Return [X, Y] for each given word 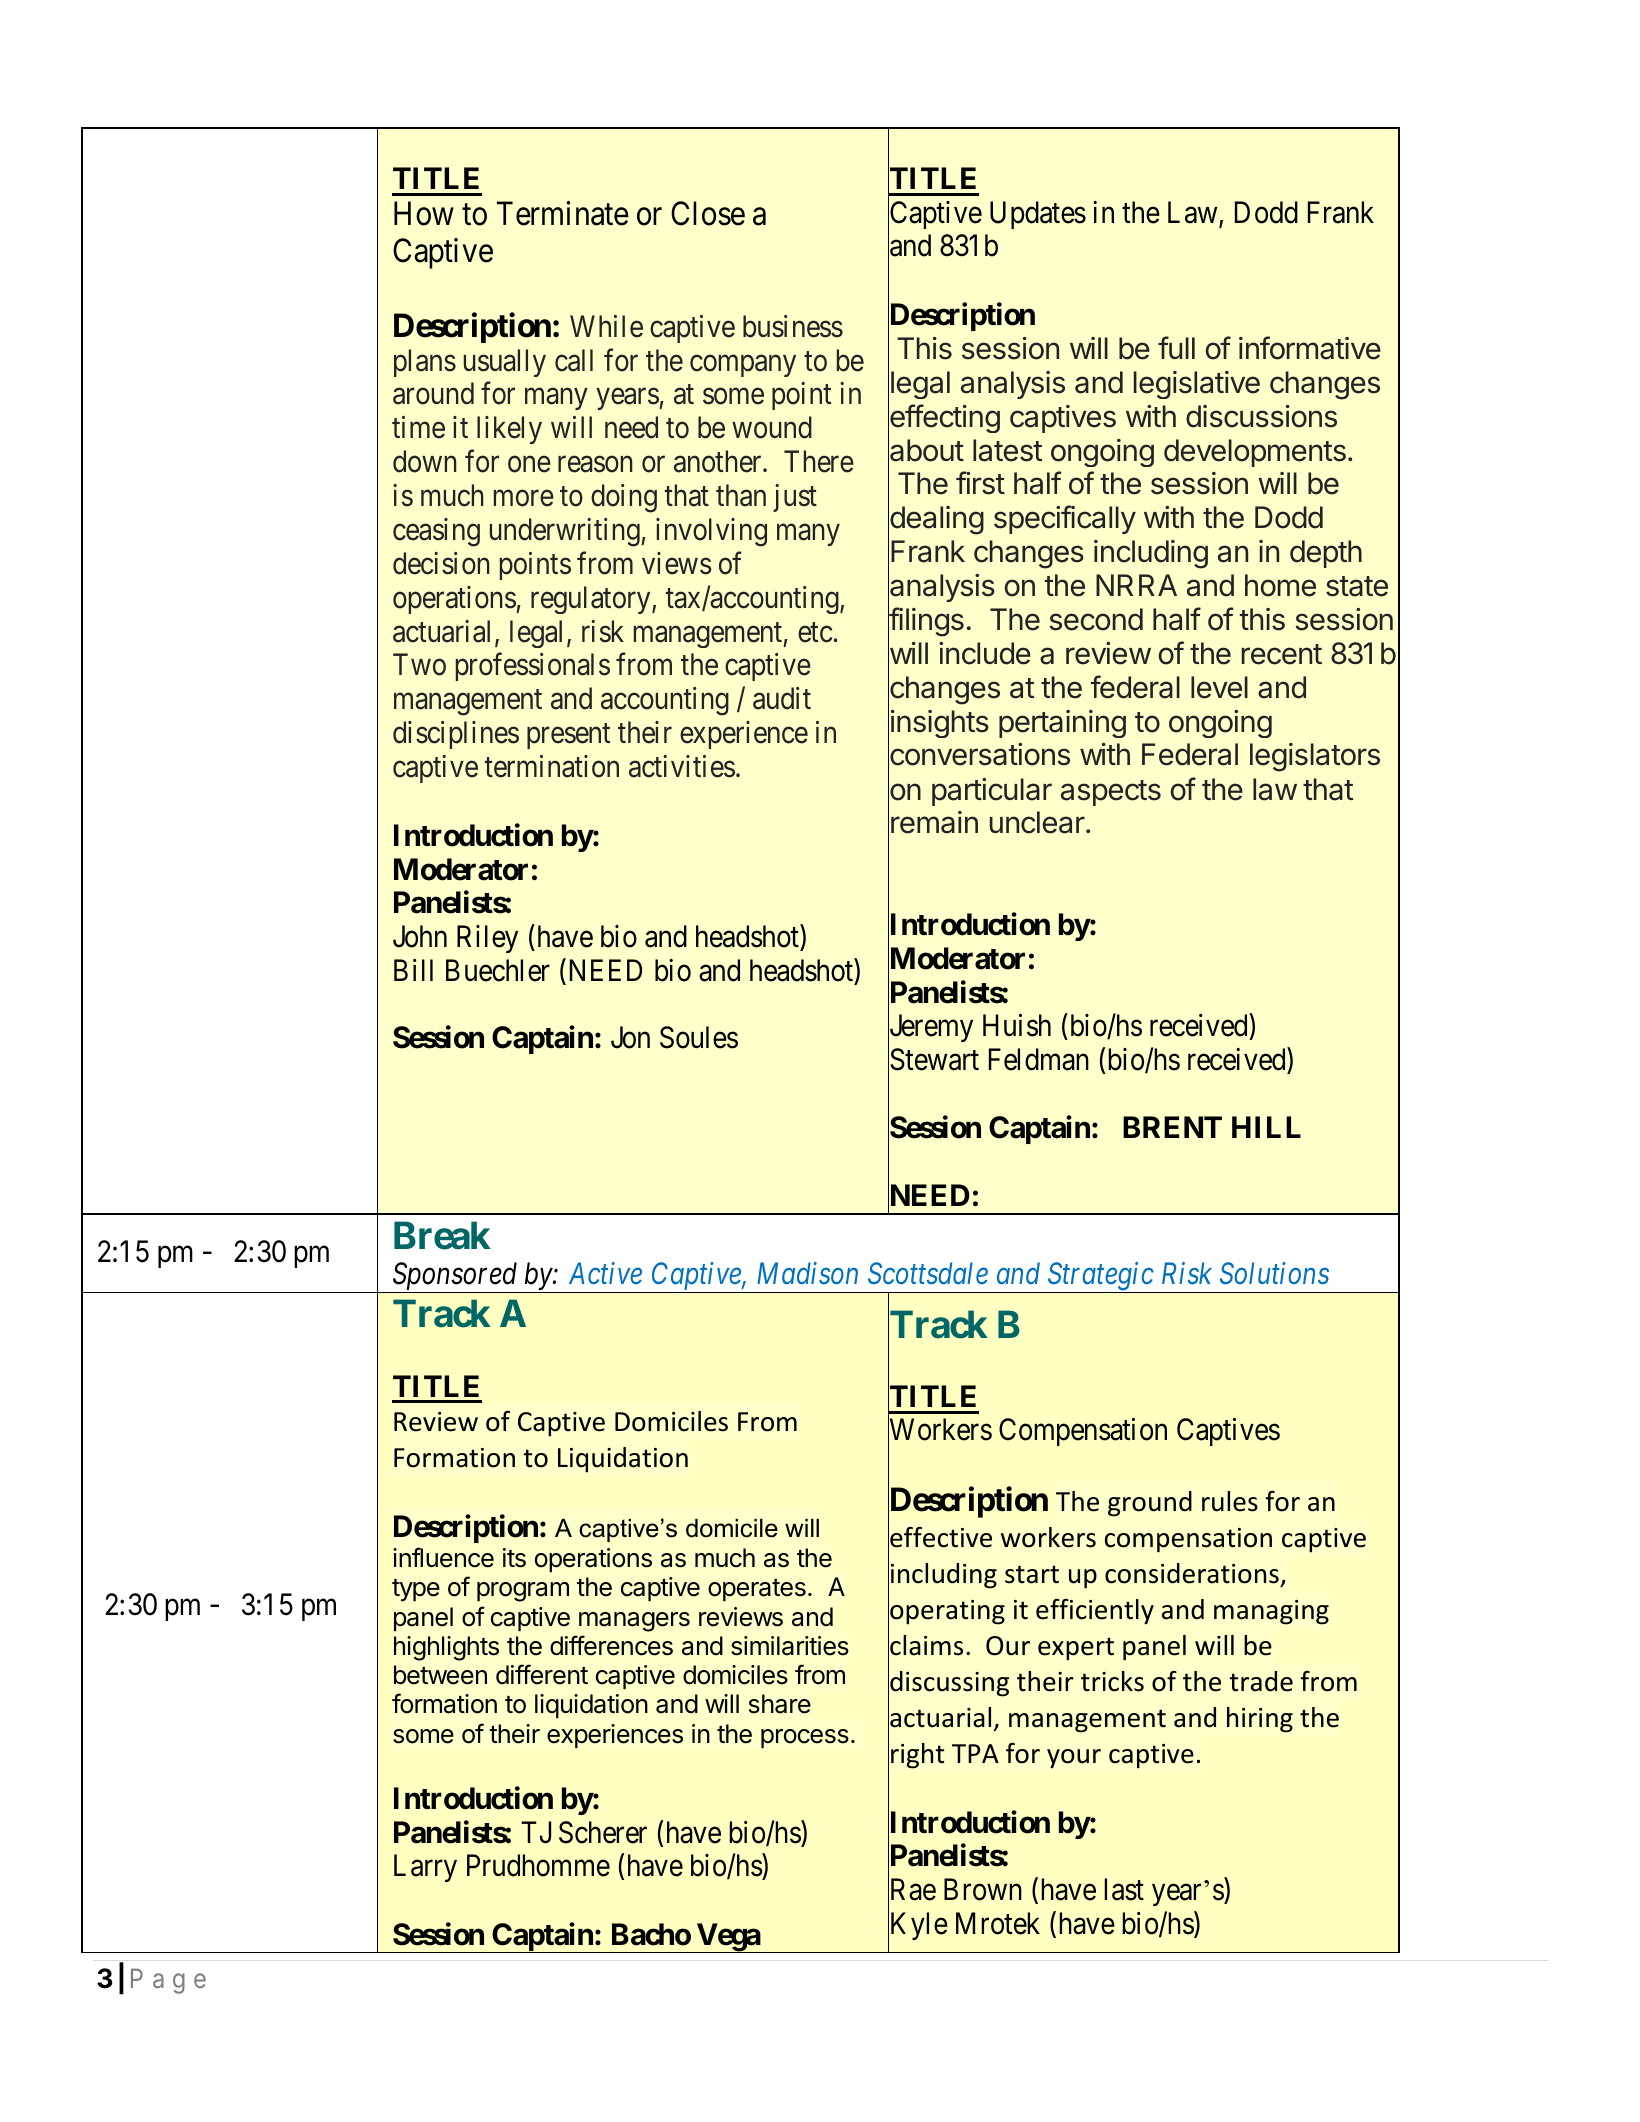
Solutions [1274, 1273]
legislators [1315, 757]
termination [552, 766]
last [1124, 1889]
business [793, 326]
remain [934, 822]
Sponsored [455, 1277]
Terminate [563, 213]
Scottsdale [928, 1273]
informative [1310, 348]
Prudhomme [538, 1865]
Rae [912, 1890]
